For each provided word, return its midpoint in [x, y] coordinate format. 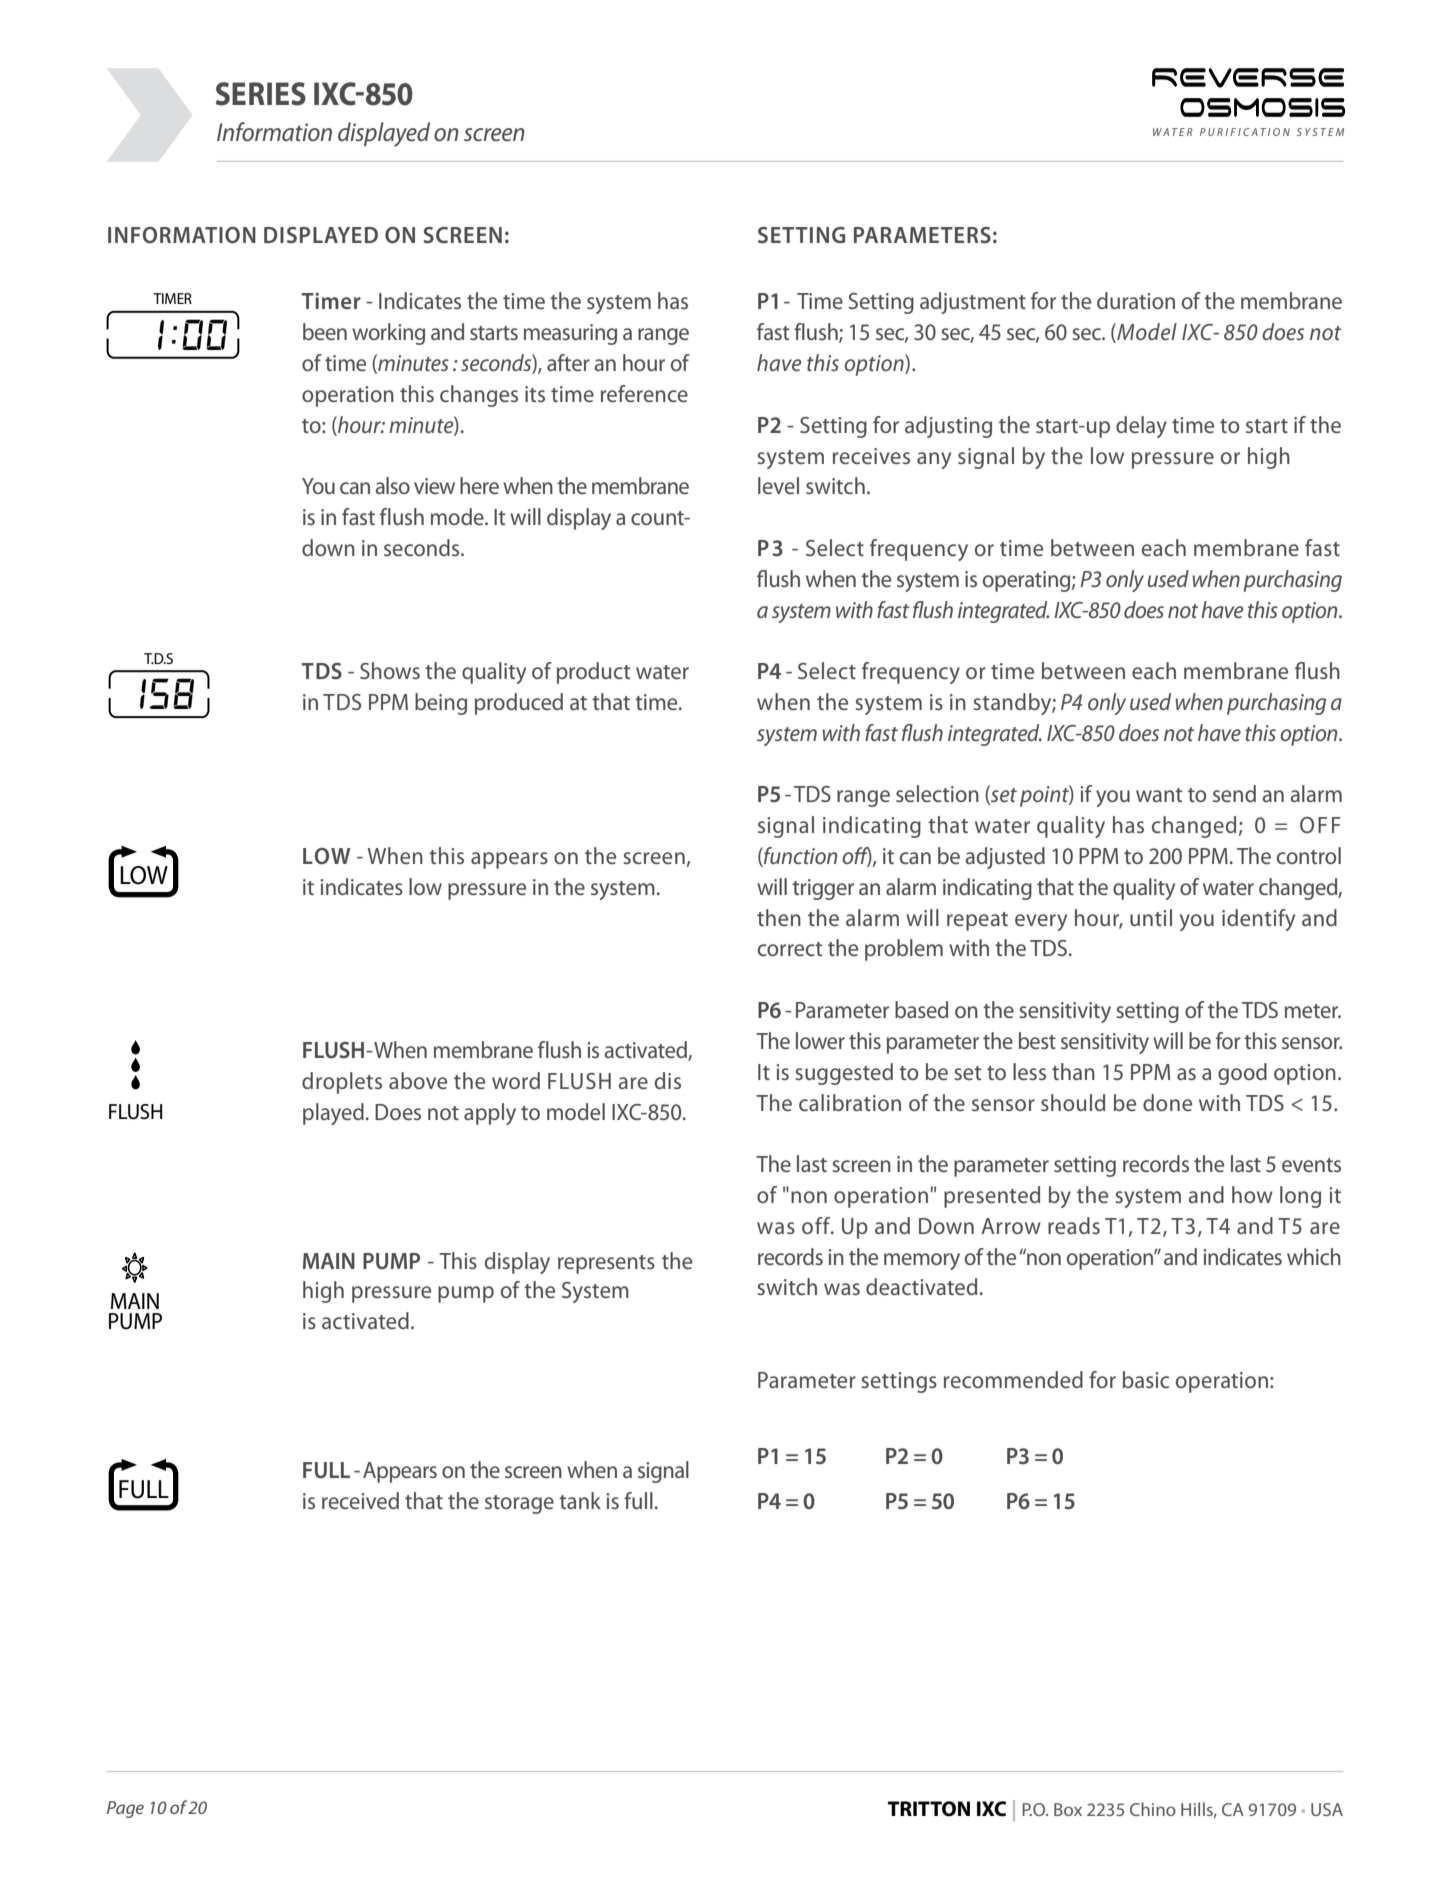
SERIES [261, 94]
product [594, 673]
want [1159, 795]
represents [606, 1264]
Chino [1153, 1809]
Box [1068, 1809]
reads [1074, 1225]
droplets [342, 1083]
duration [1136, 300]
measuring [570, 334]
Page [125, 1809]
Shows [390, 670]
